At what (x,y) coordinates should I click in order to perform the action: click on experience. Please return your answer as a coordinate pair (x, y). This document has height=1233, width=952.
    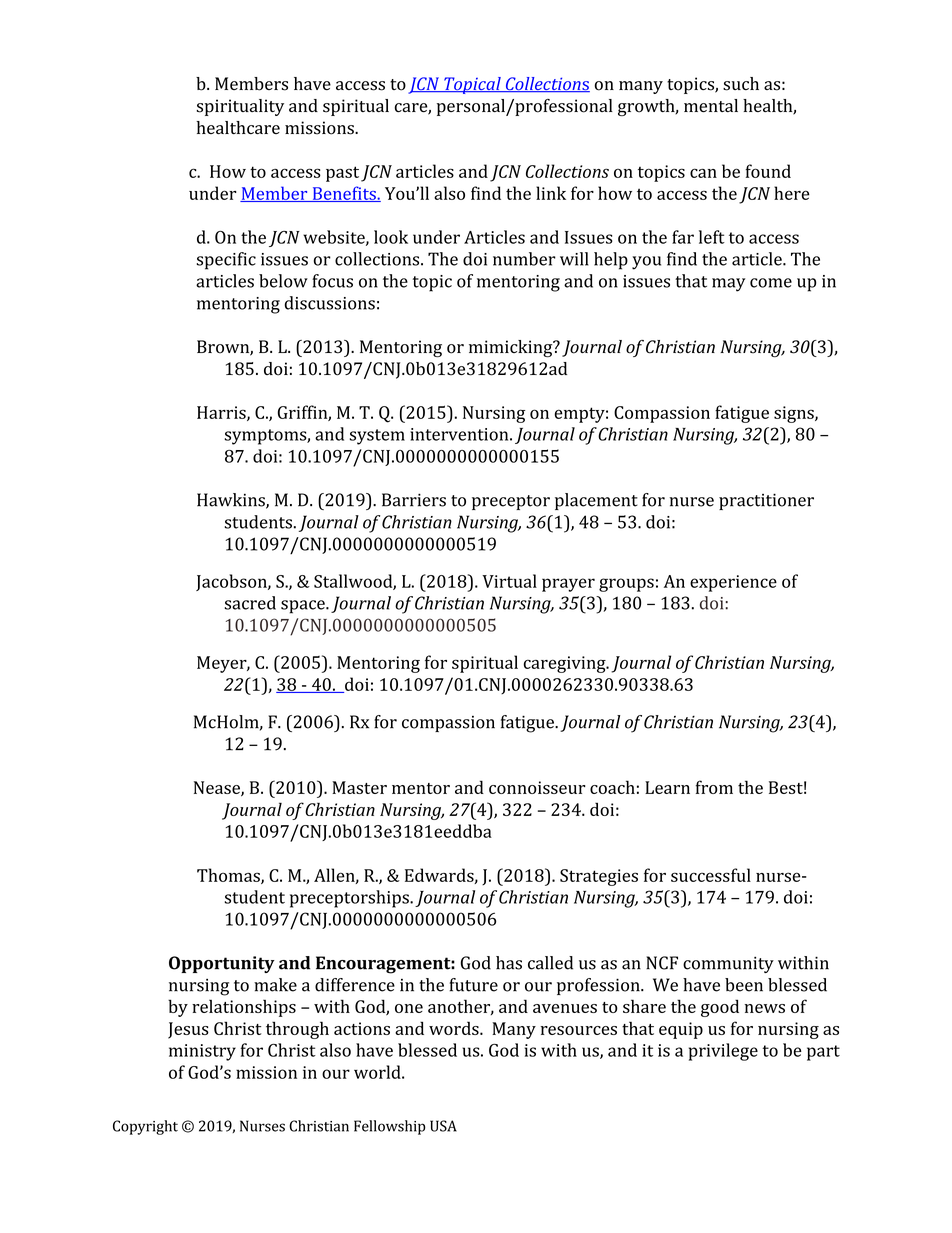
    Looking at the image, I should click on (733, 583).
